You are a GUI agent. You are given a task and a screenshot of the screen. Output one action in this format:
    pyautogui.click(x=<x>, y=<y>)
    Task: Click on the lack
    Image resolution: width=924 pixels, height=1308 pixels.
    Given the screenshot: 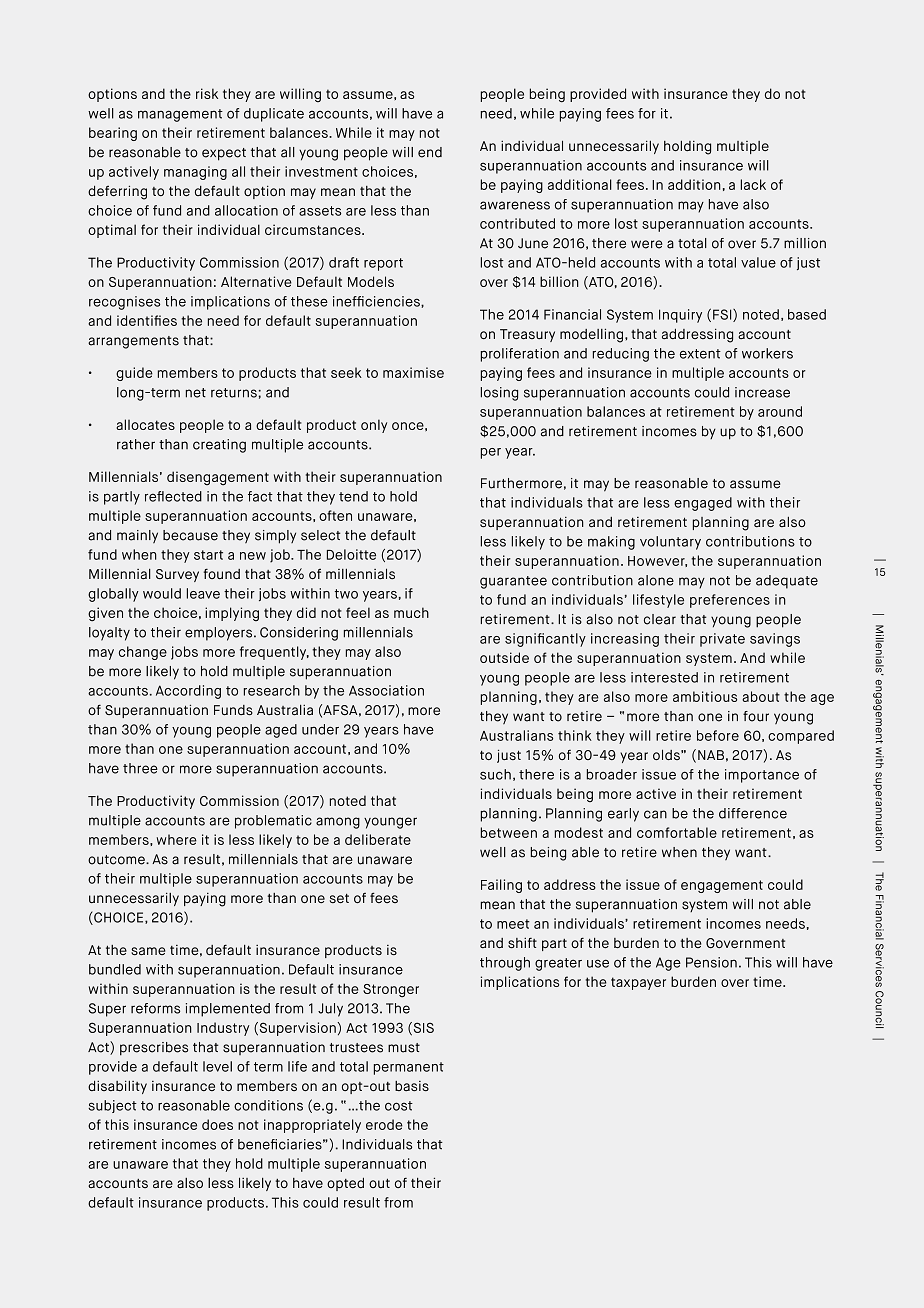 What is the action you would take?
    pyautogui.click(x=753, y=184)
